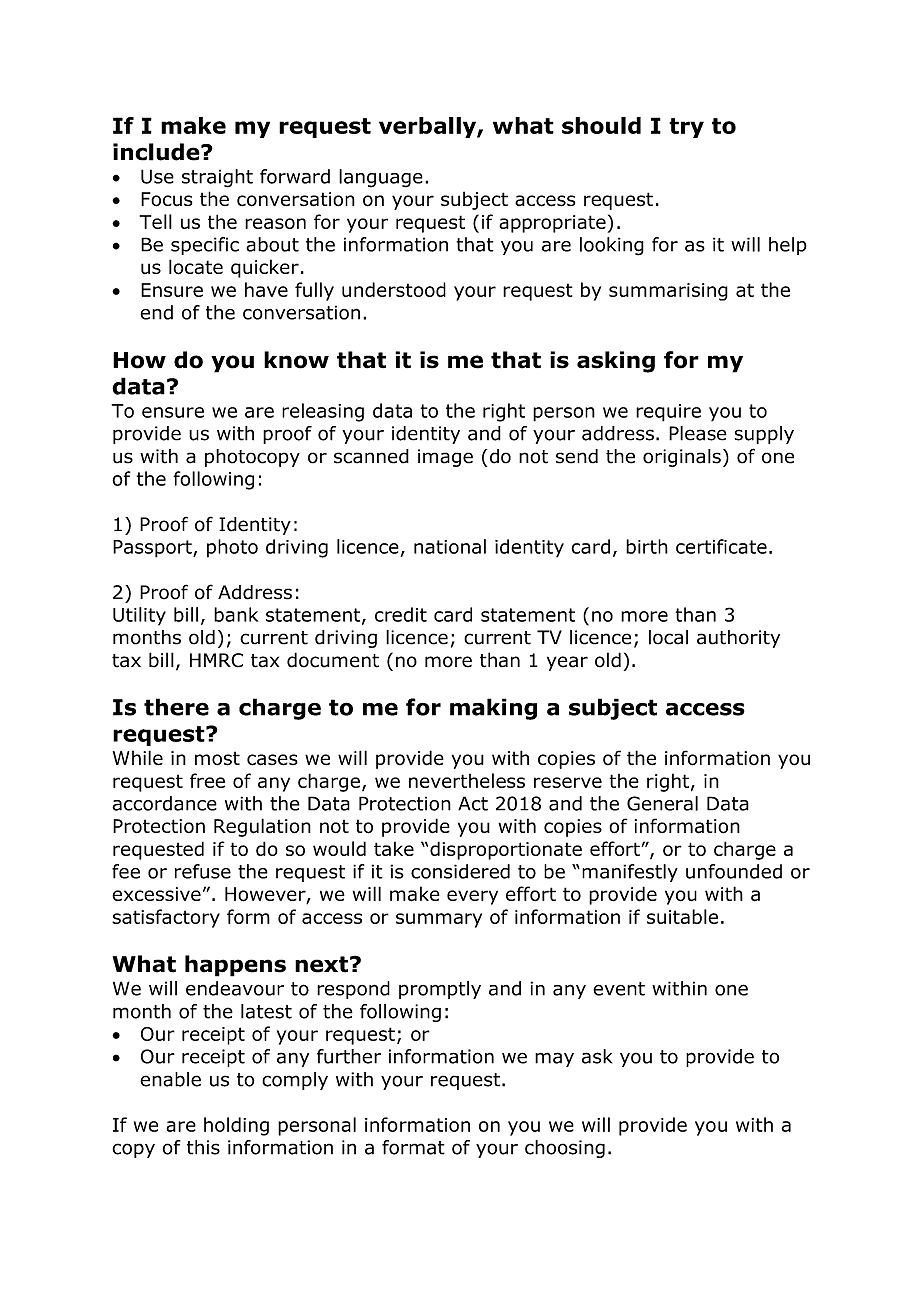 The width and height of the document is (924, 1308). I want to click on choosing, so click(565, 1149).
